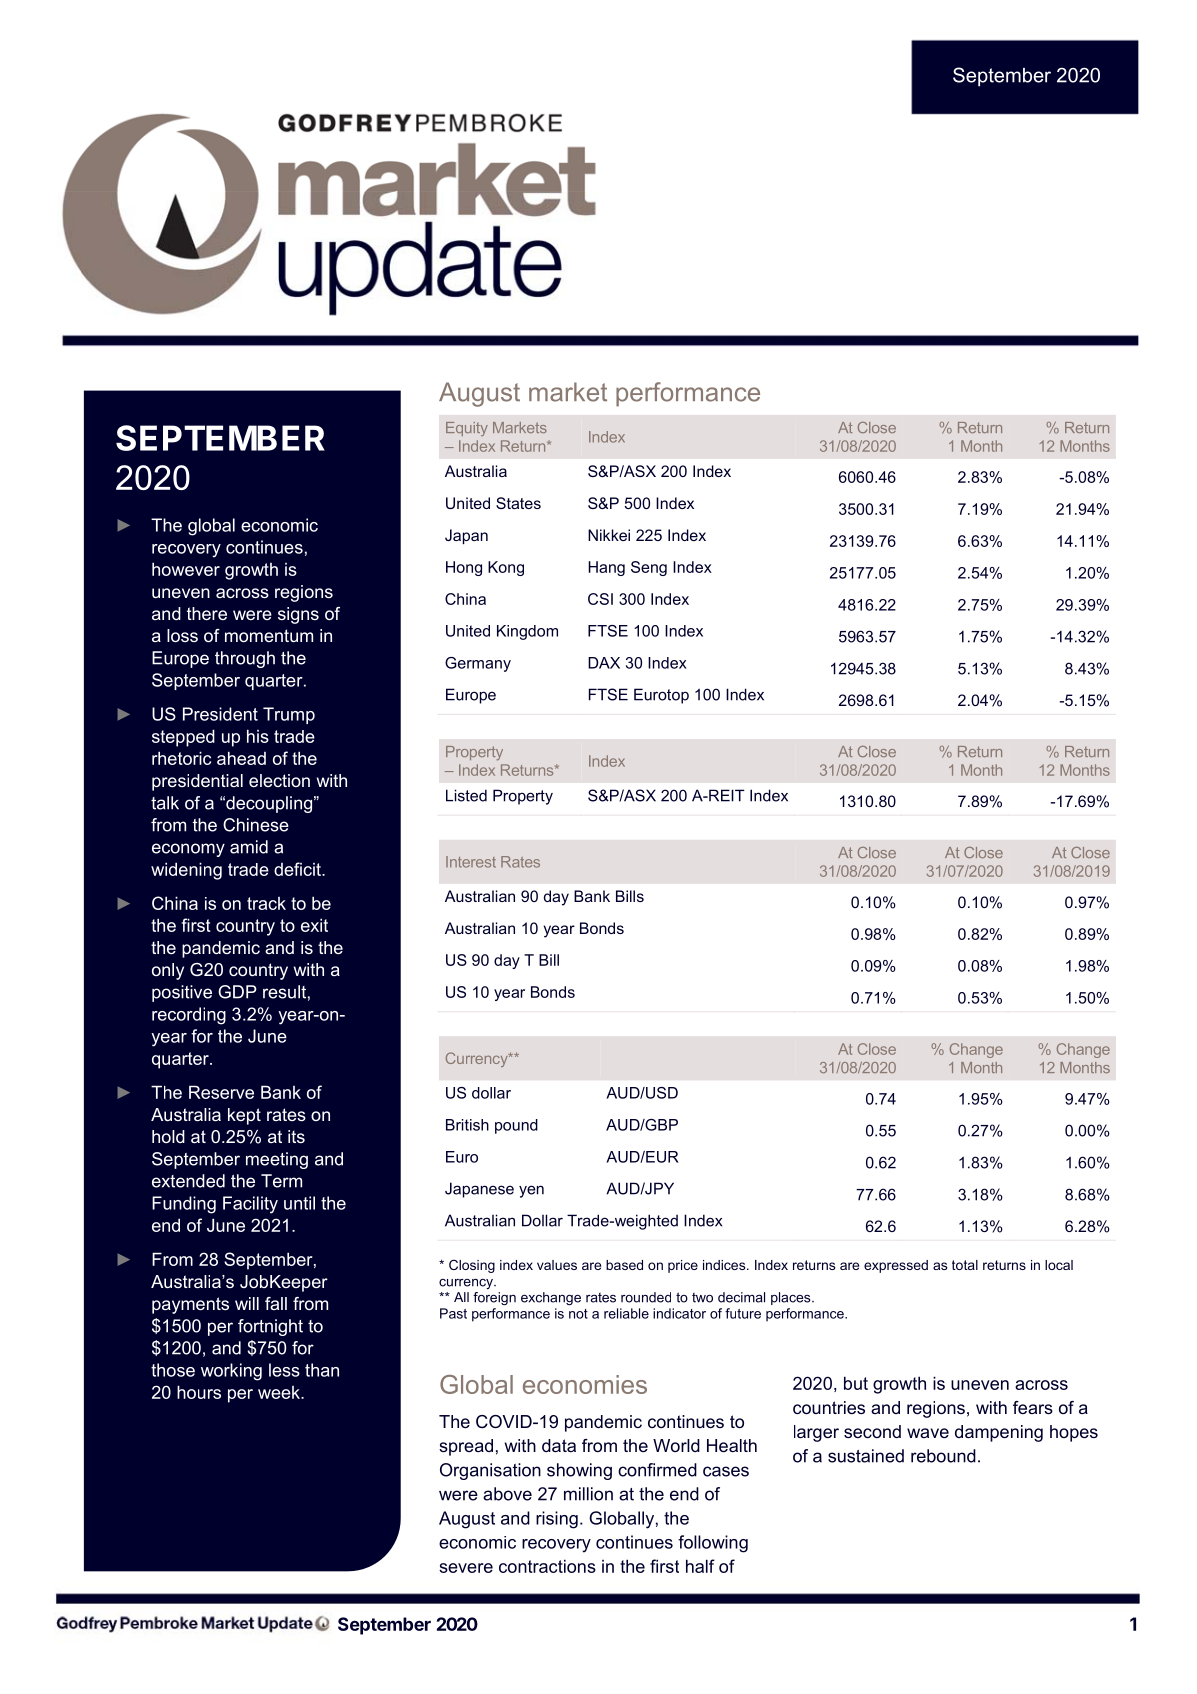 This image has width=1197, height=1694. I want to click on severe, so click(466, 1568).
